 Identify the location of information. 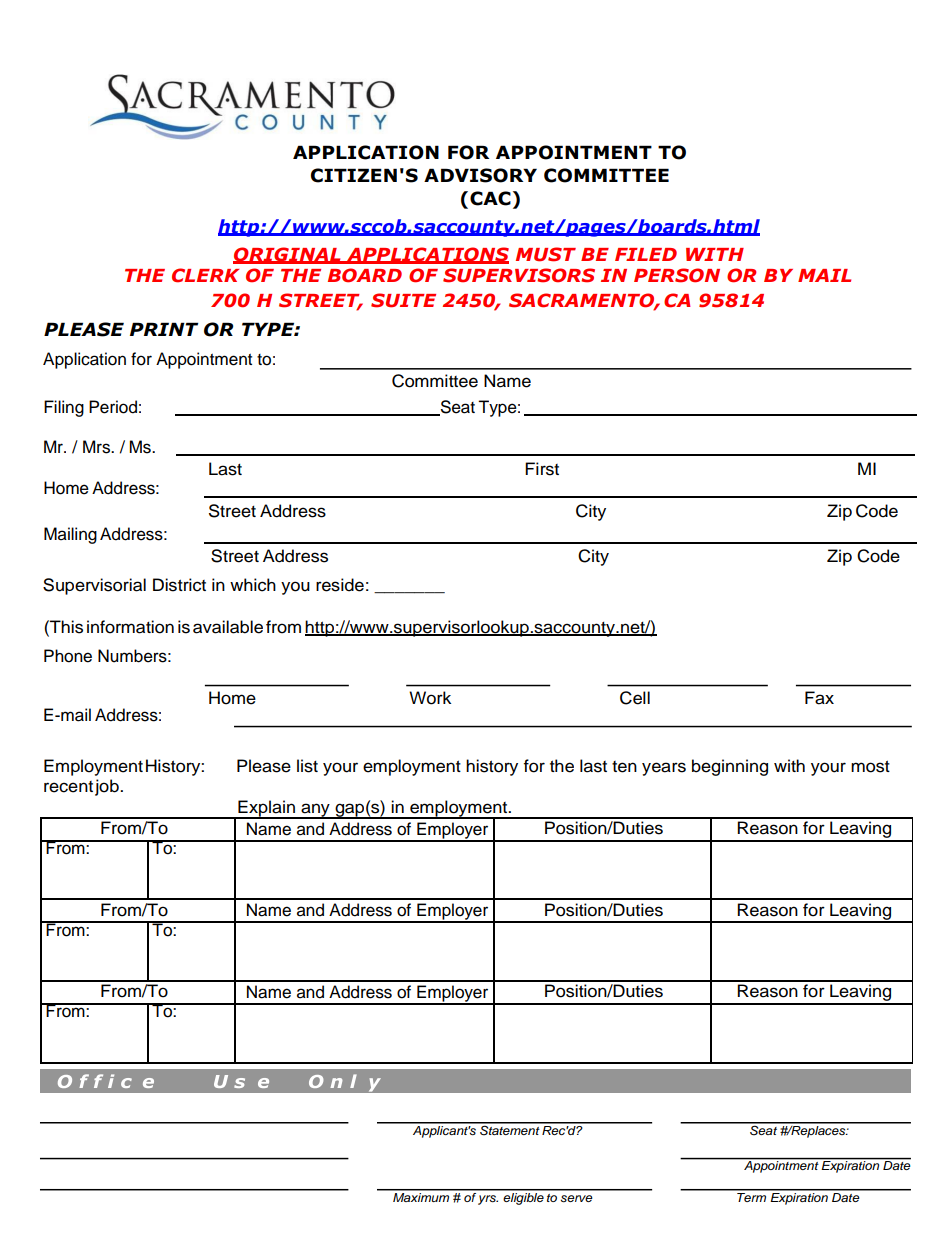
(130, 627).
